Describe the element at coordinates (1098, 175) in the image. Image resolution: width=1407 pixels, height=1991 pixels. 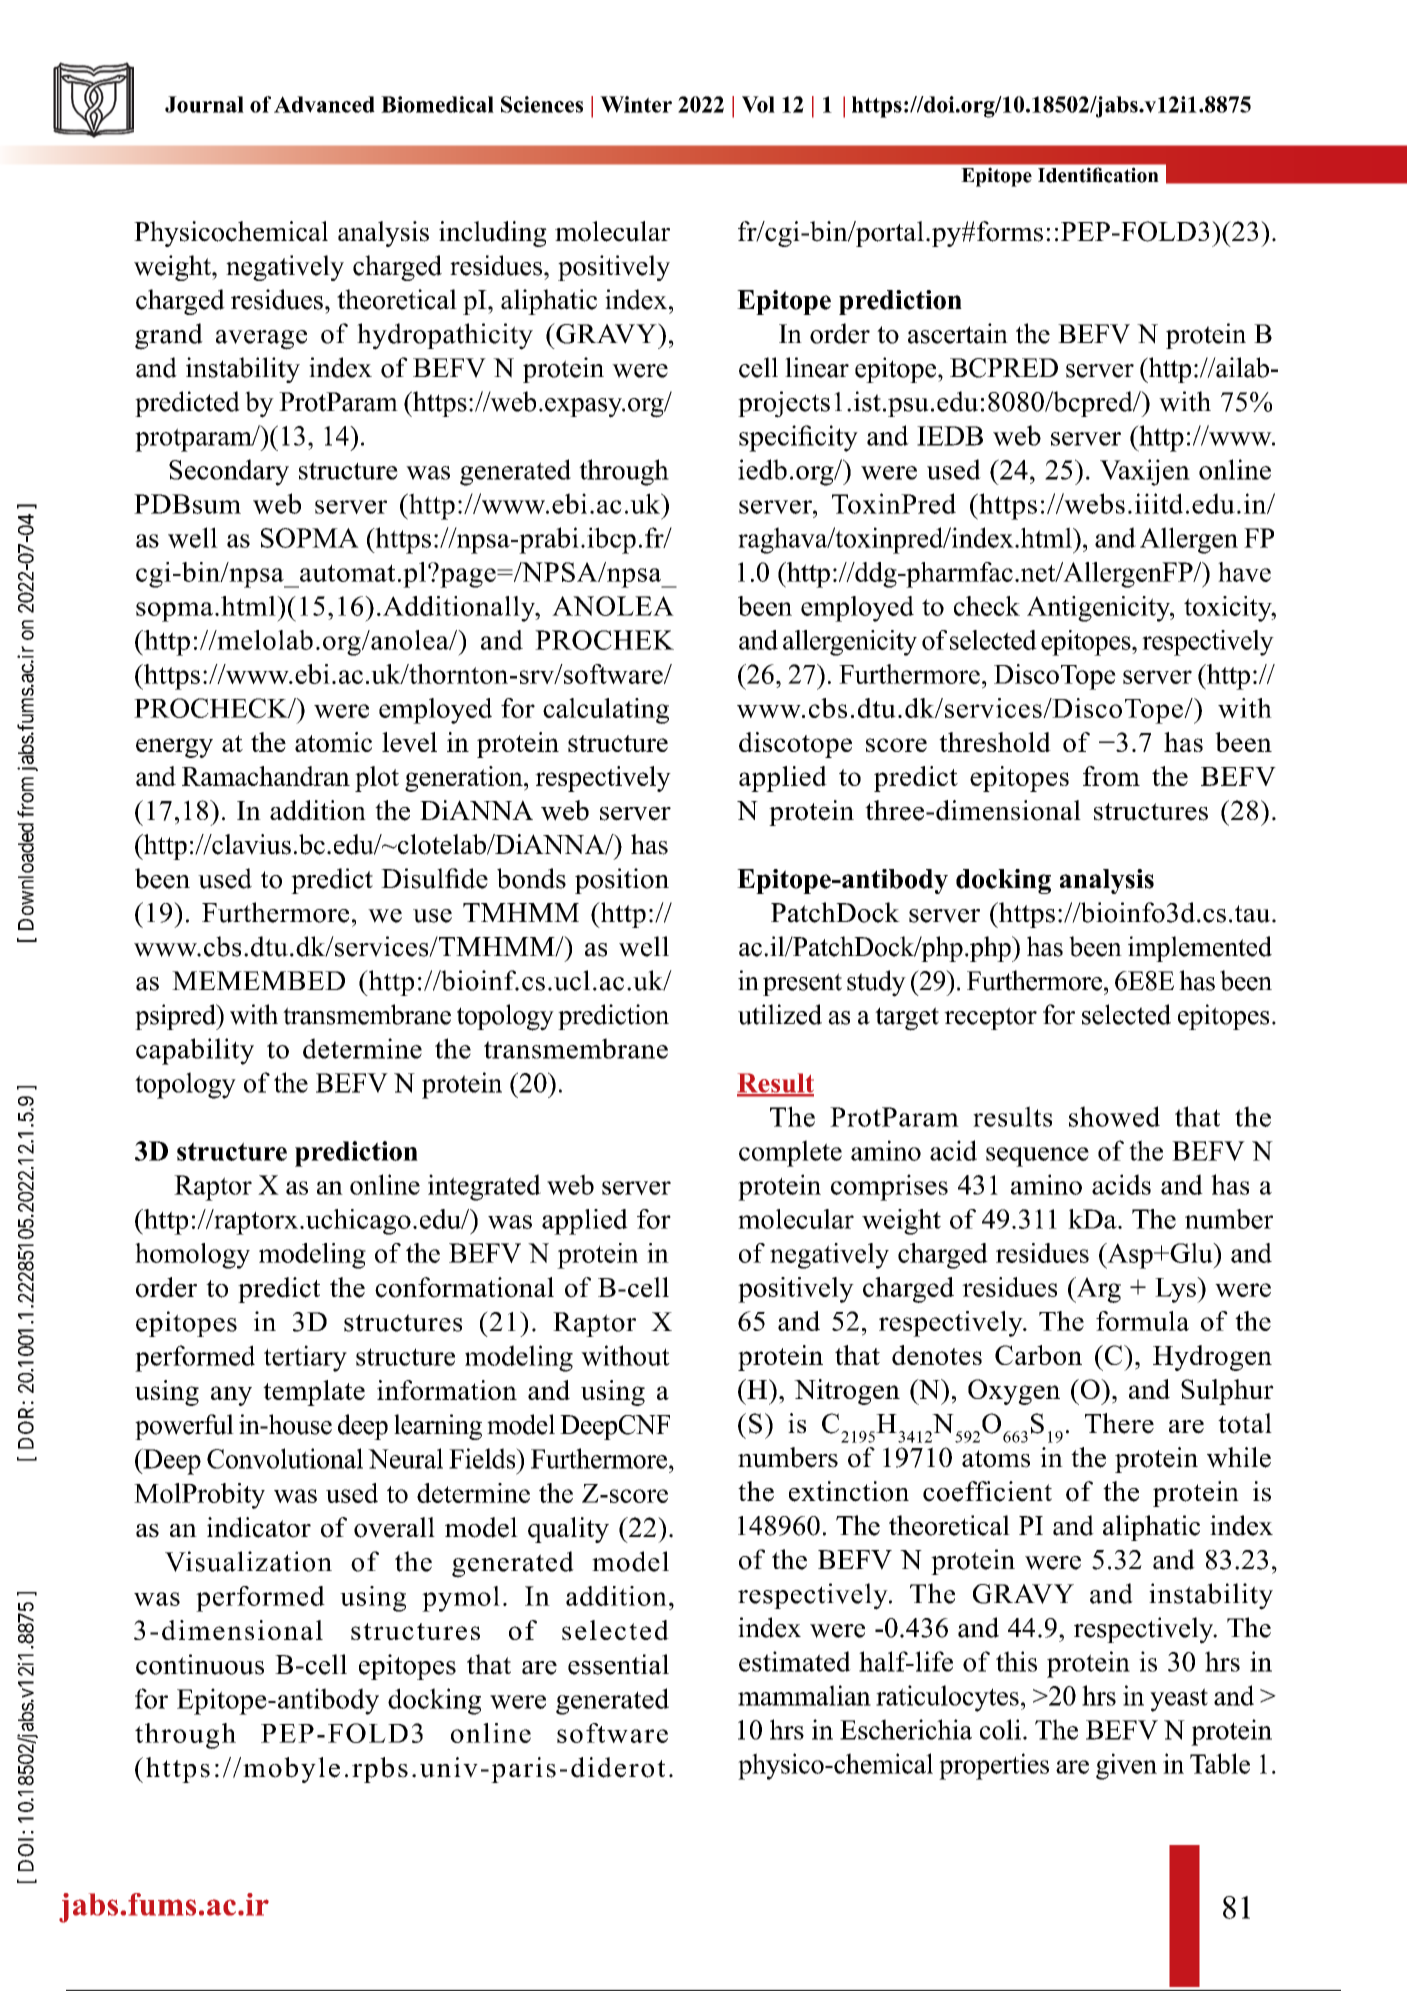
I see `Identification` at that location.
